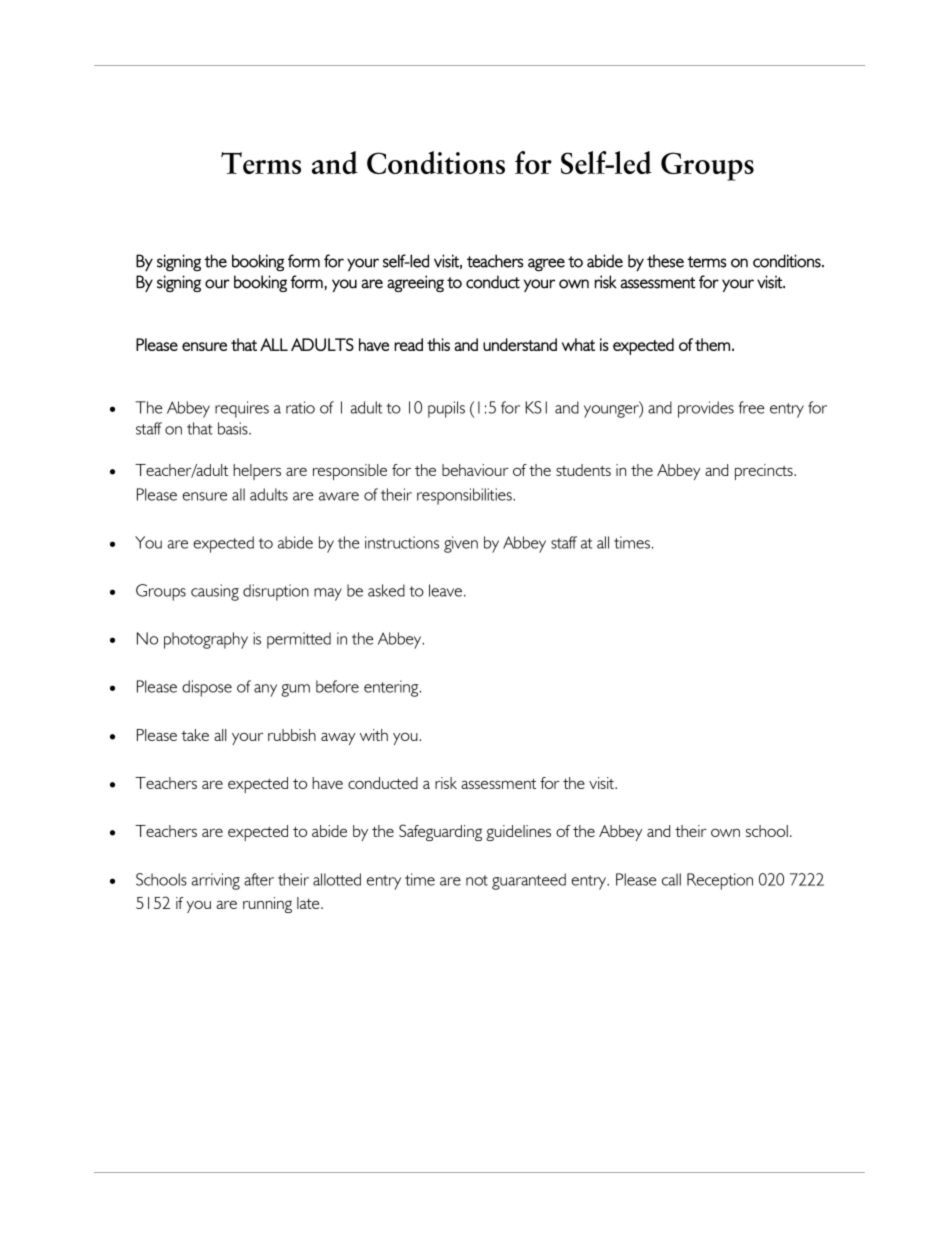 The image size is (952, 1233). I want to click on terms, so click(706, 262).
